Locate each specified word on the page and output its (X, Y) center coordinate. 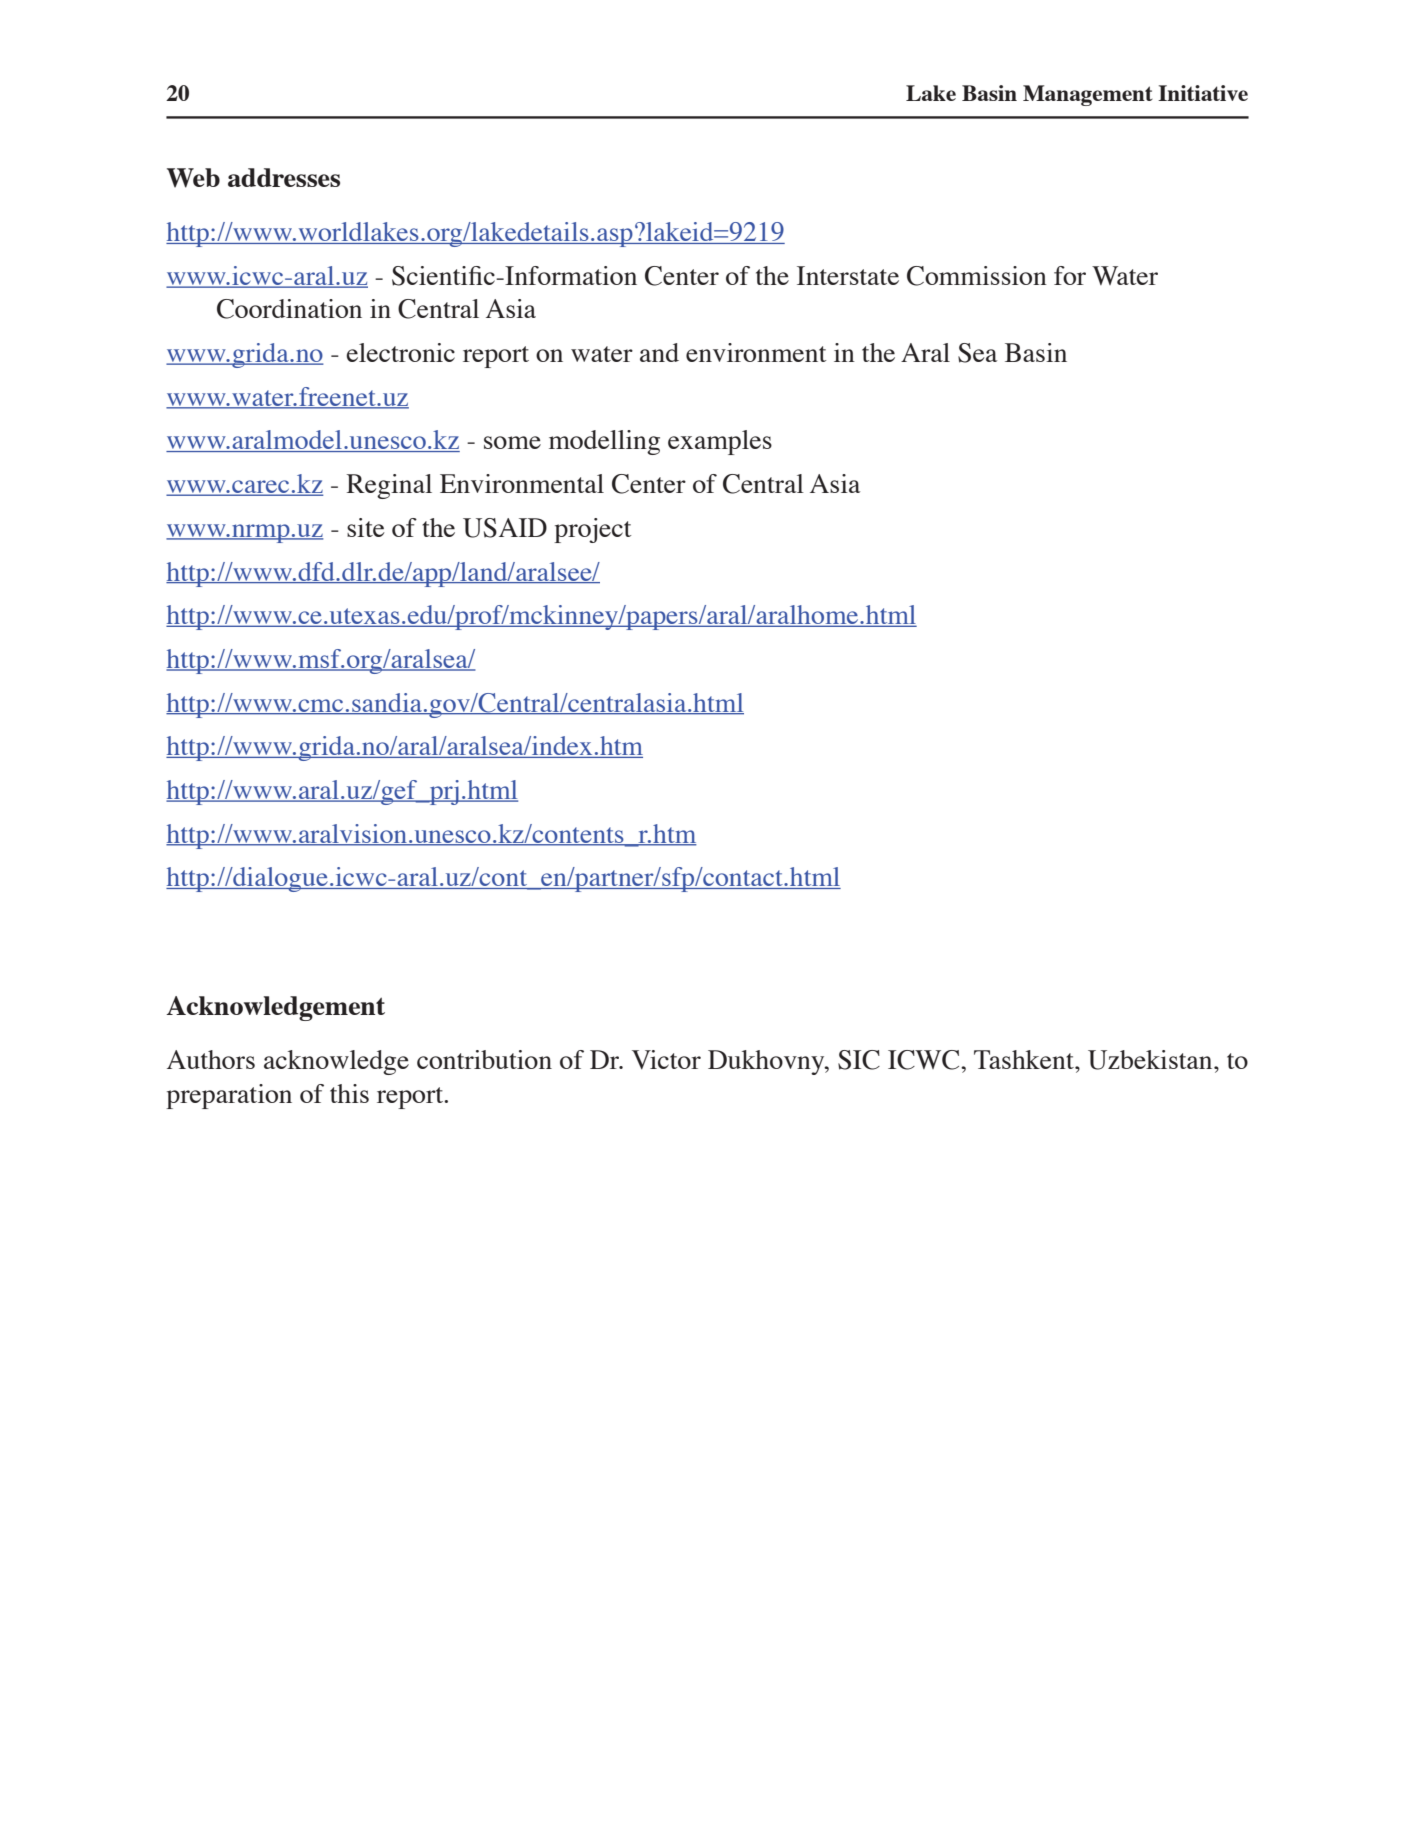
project (592, 530)
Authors (211, 1059)
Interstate (848, 275)
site (366, 527)
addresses (284, 177)
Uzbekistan (1151, 1060)
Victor (666, 1060)
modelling (604, 442)
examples (720, 442)
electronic (400, 352)
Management (1088, 95)
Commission (977, 276)
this (349, 1093)
